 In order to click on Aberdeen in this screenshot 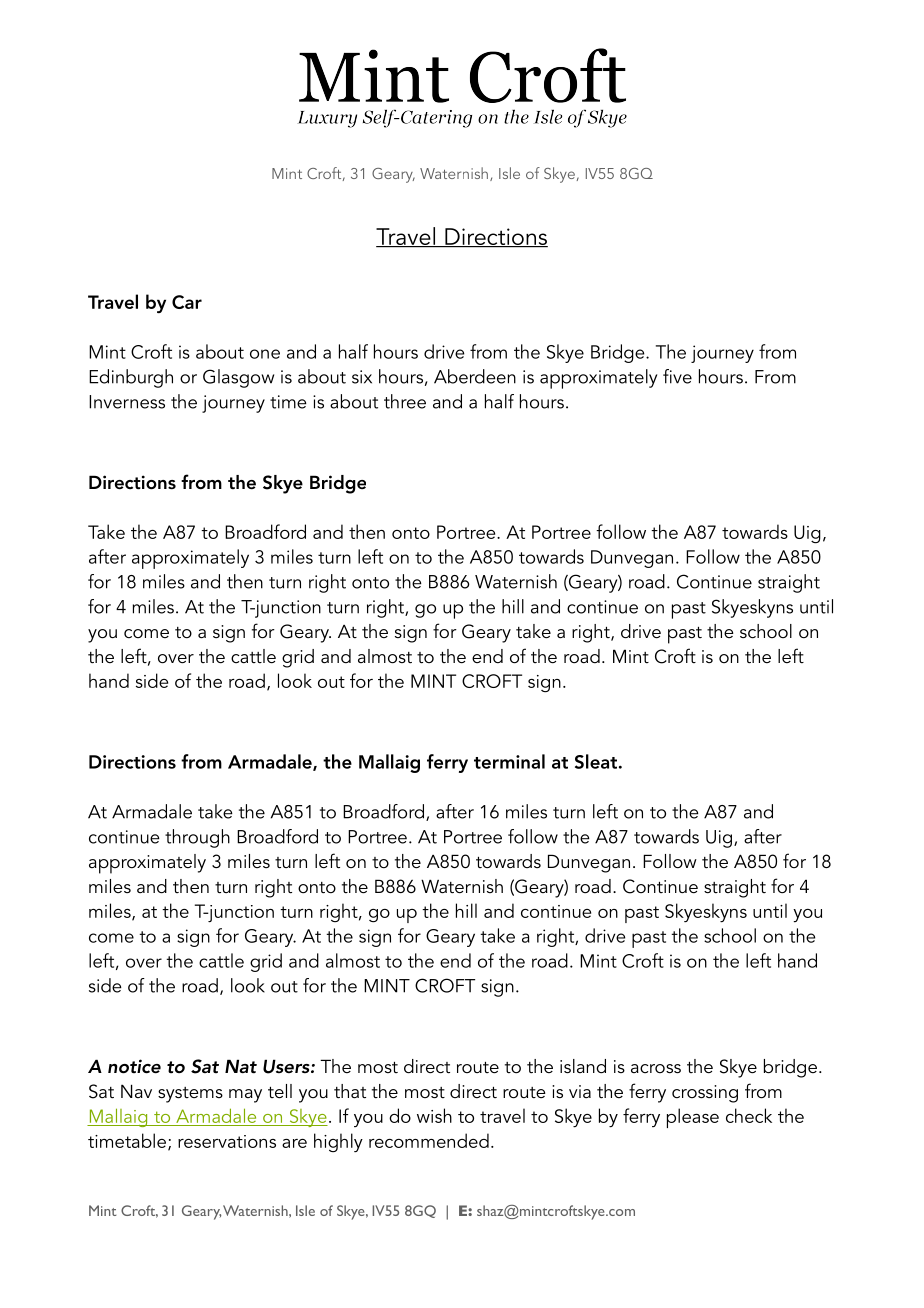, I will do `click(475, 376)`.
